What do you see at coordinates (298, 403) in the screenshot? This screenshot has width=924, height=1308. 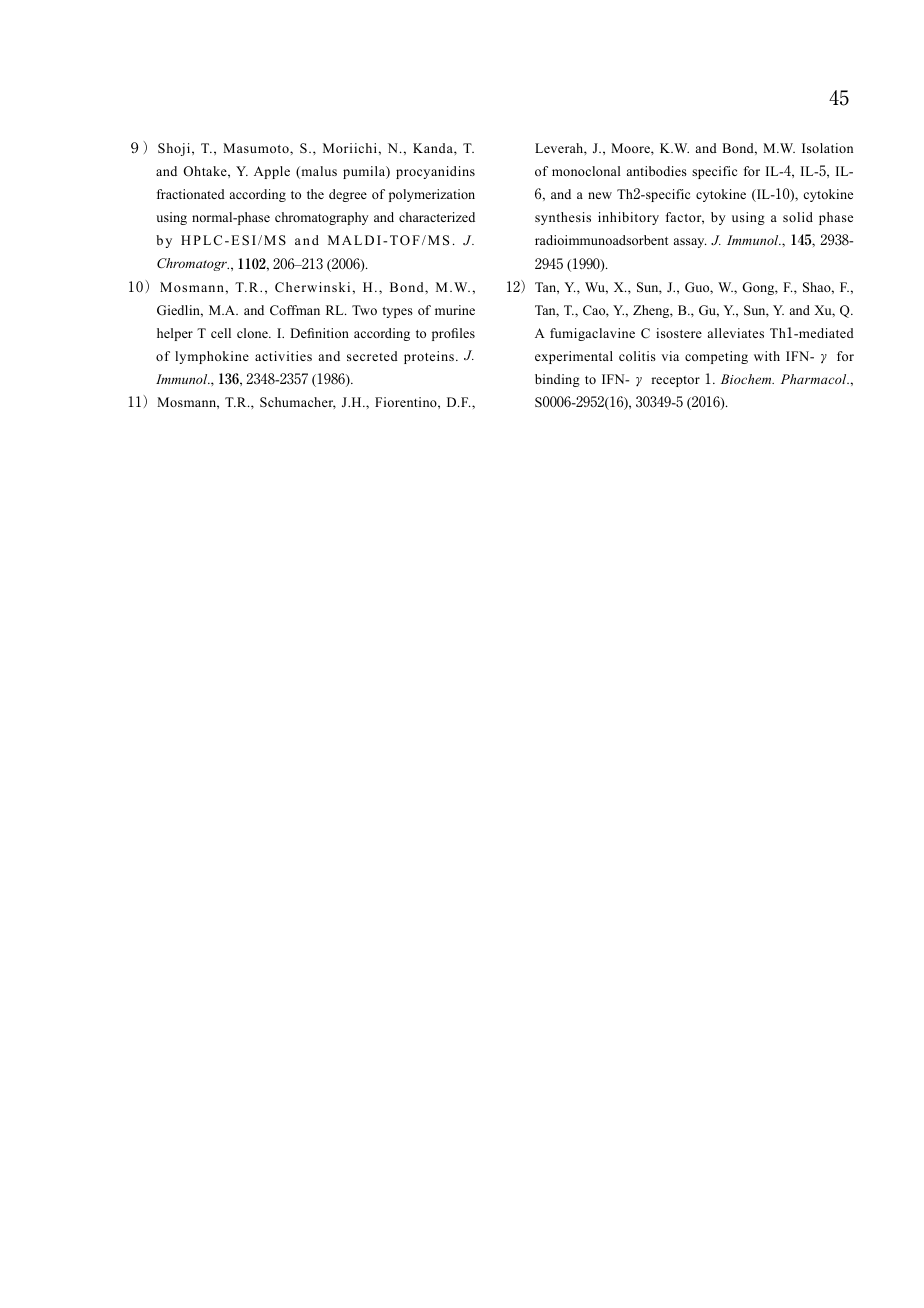 I see `Schumacher` at bounding box center [298, 403].
